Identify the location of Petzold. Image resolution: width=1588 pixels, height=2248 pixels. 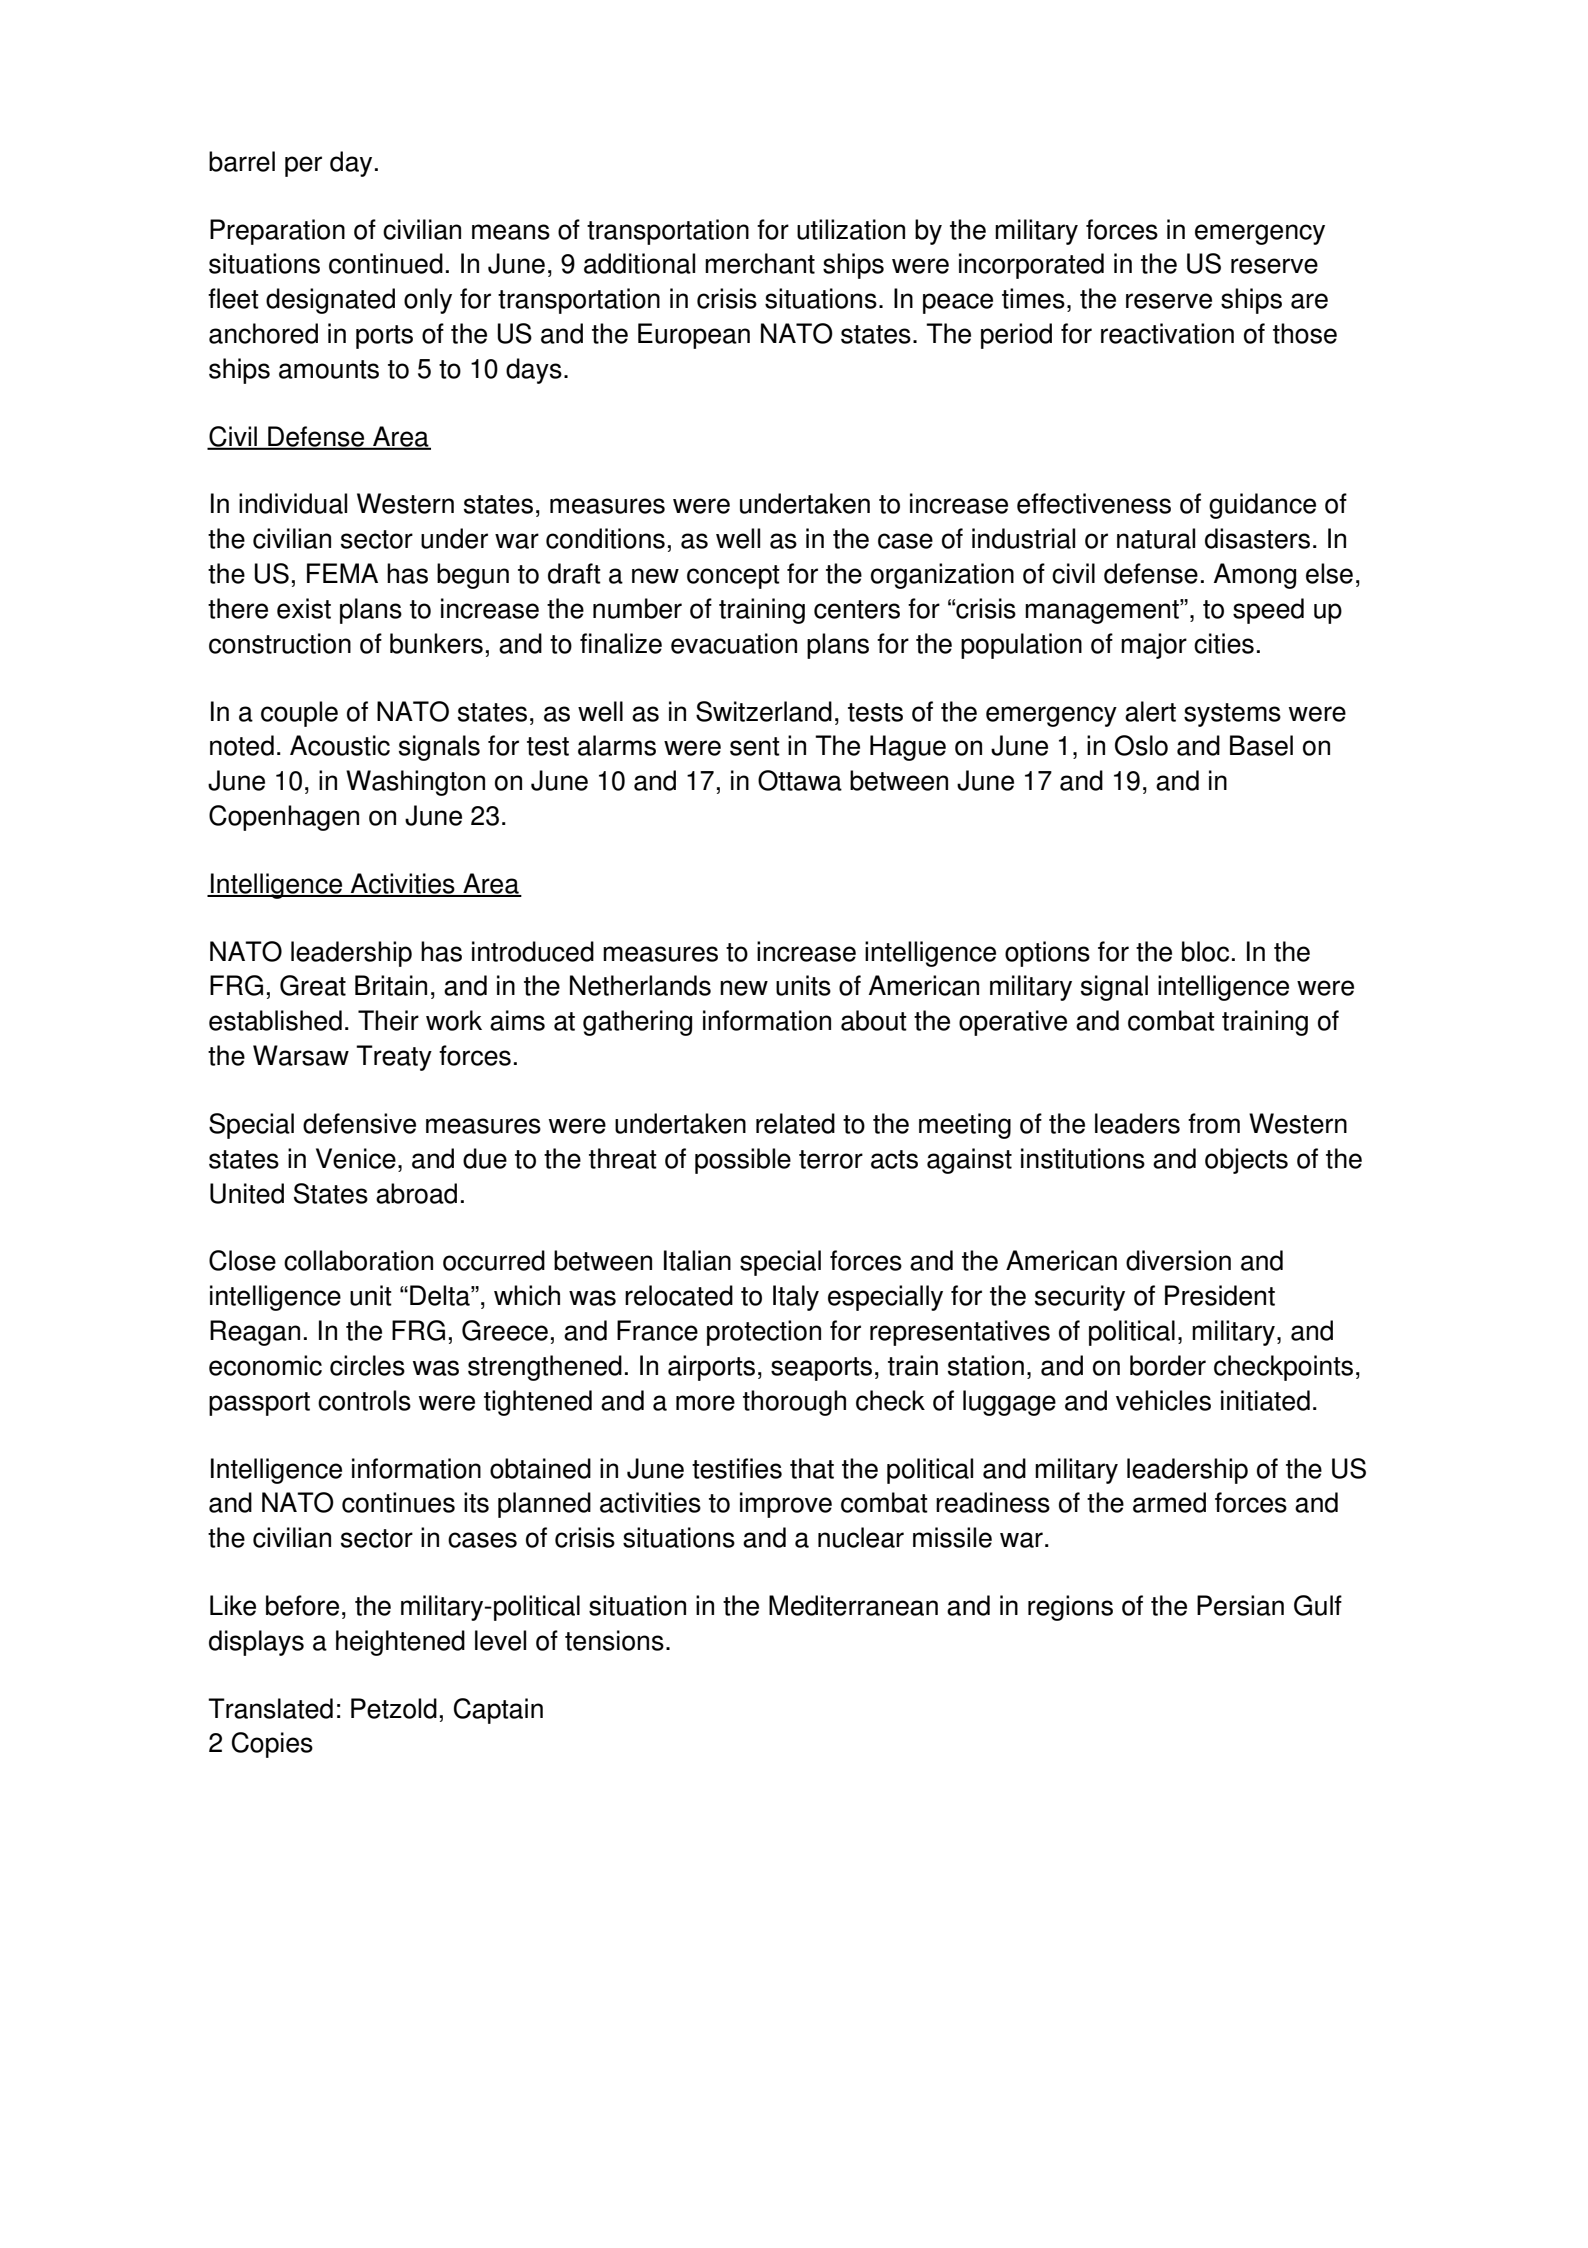
(394, 1708).
